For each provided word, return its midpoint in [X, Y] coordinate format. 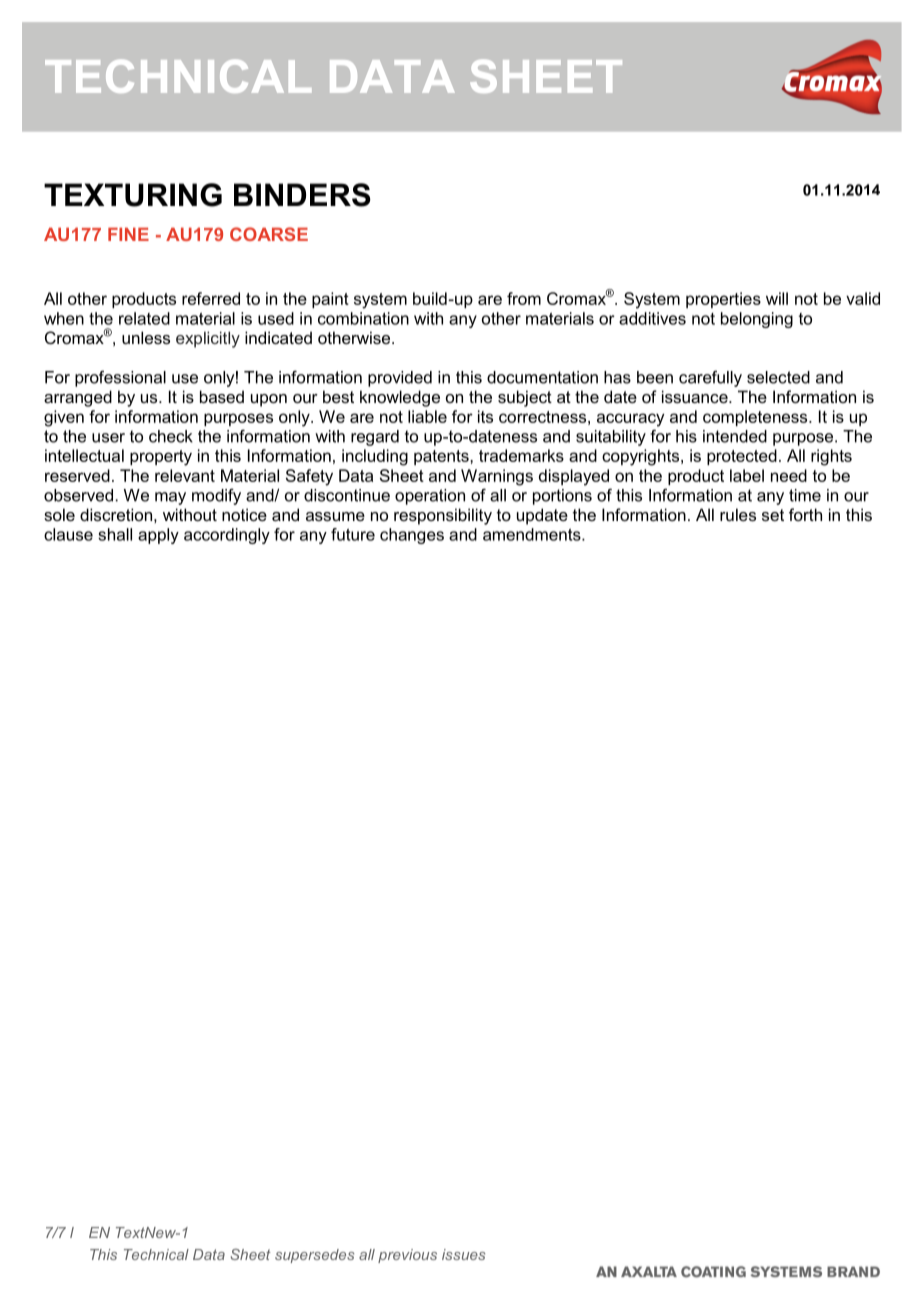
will [777, 298]
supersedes [314, 1256]
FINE [128, 234]
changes [412, 536]
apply [158, 536]
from [524, 298]
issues [463, 1254]
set [773, 515]
